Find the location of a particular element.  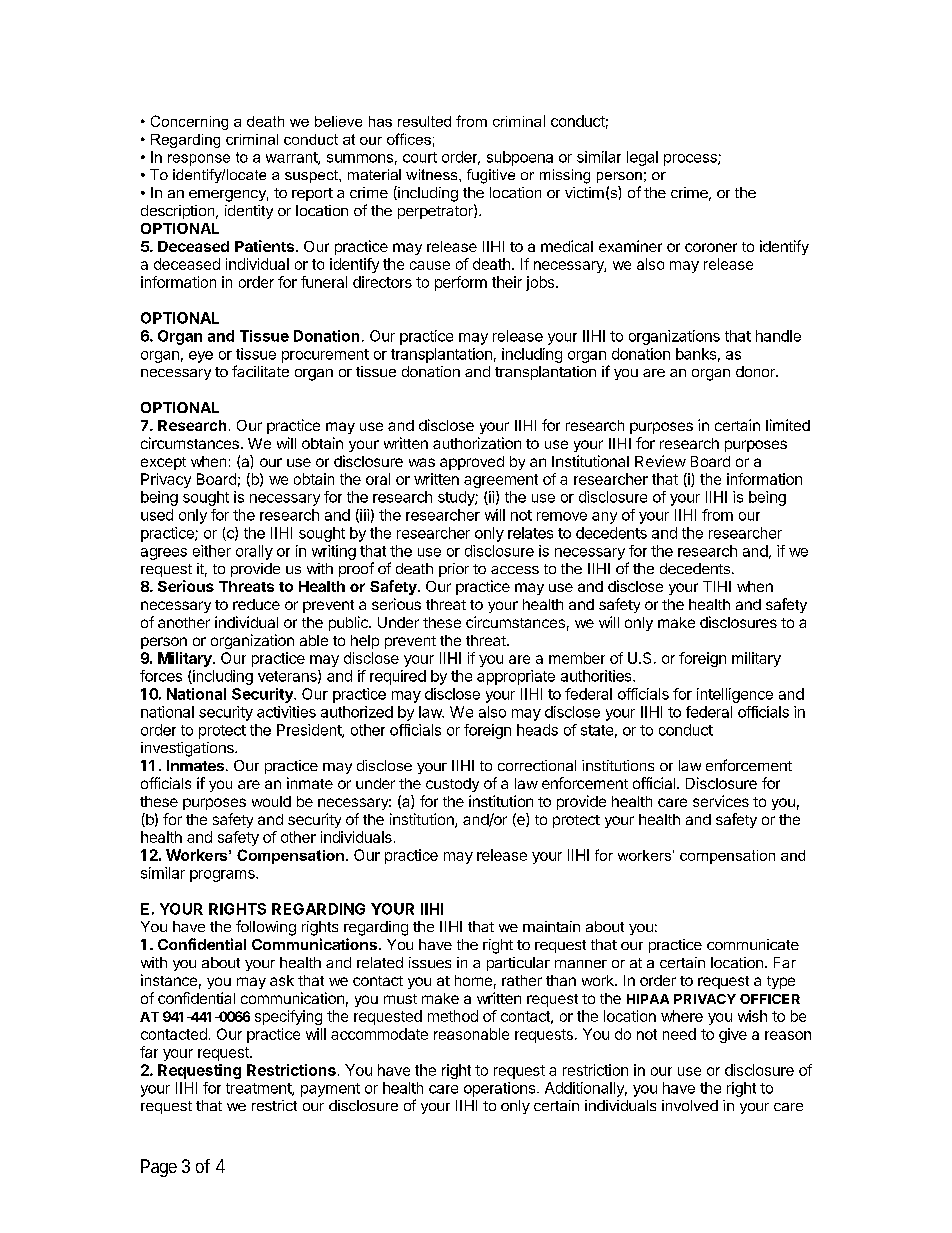

process is located at coordinates (691, 160).
